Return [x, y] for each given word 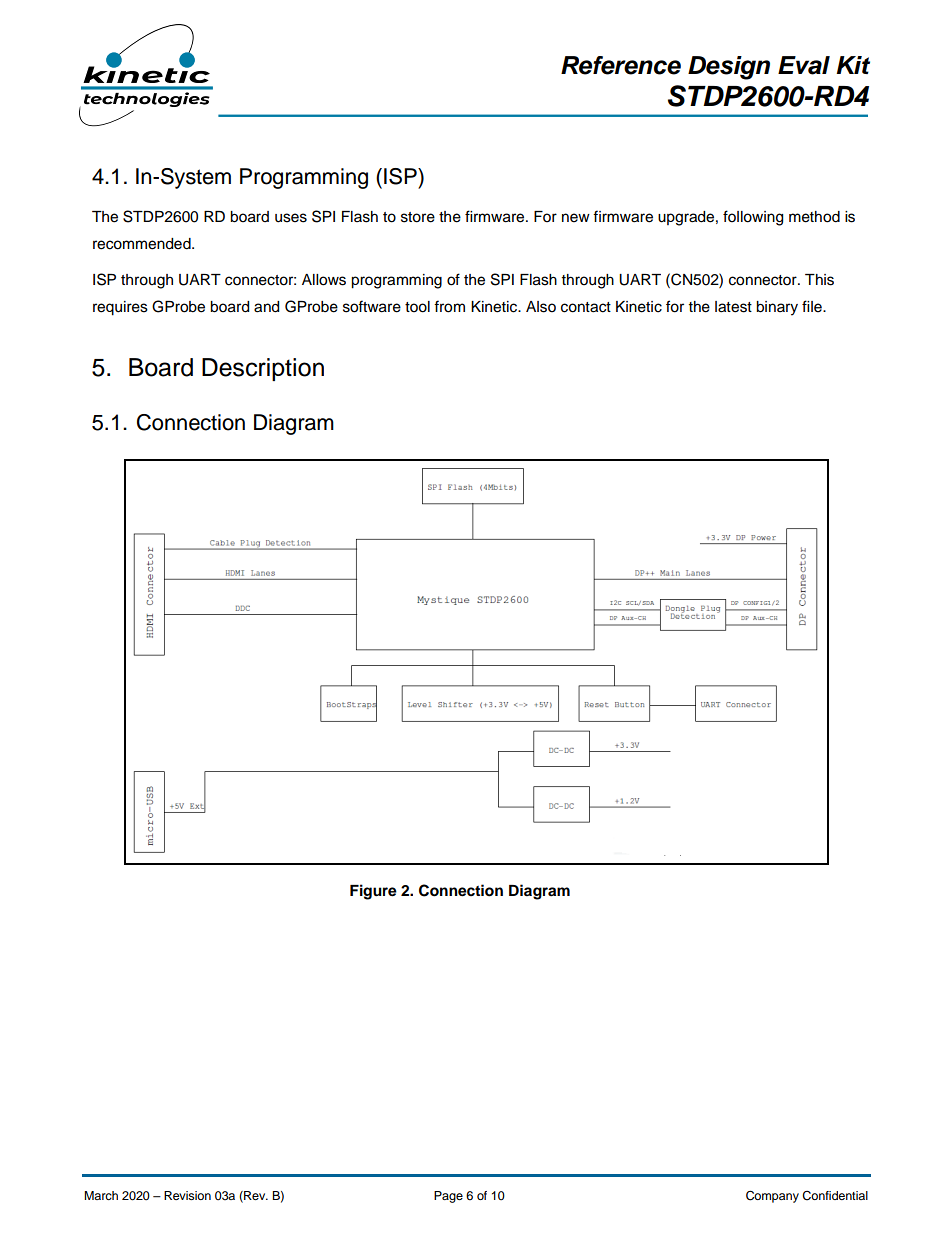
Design [729, 68]
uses [291, 218]
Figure [373, 892]
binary [777, 308]
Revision [187, 1195]
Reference [621, 65]
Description [263, 369]
